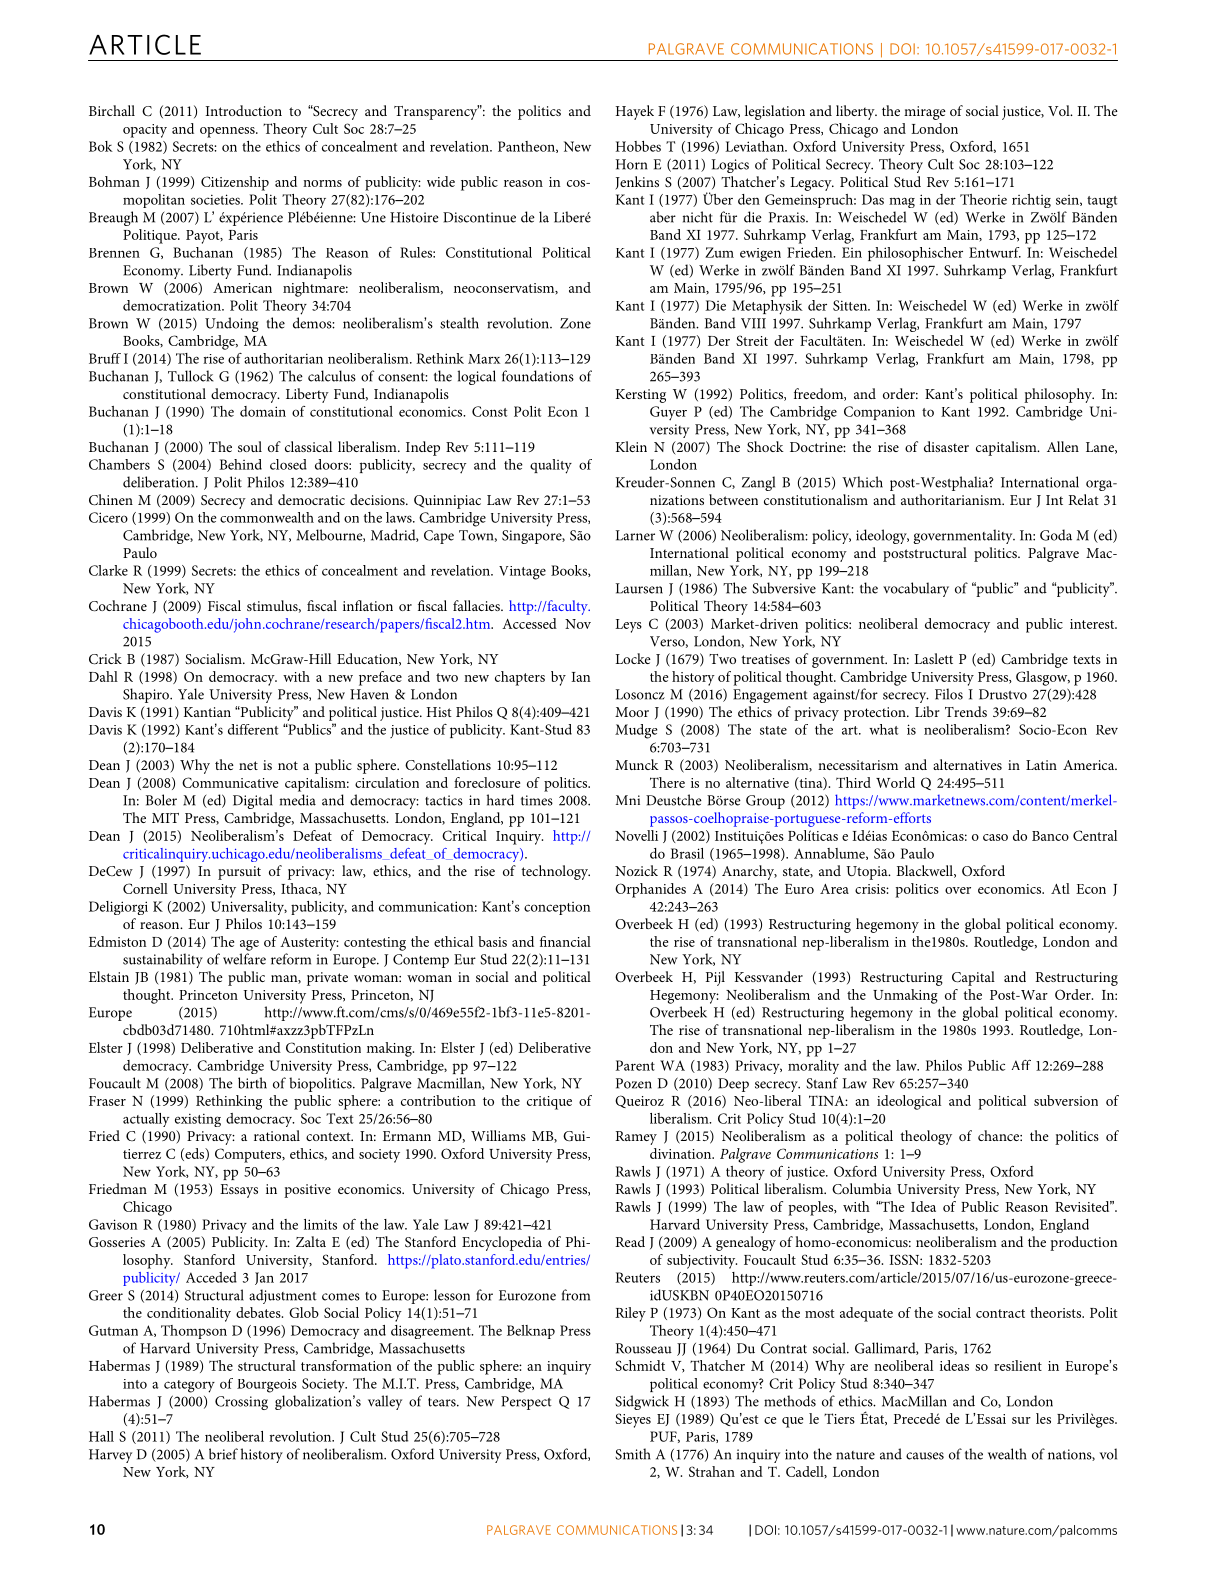  Describe the element at coordinates (228, 132) in the document. I see `openness` at that location.
